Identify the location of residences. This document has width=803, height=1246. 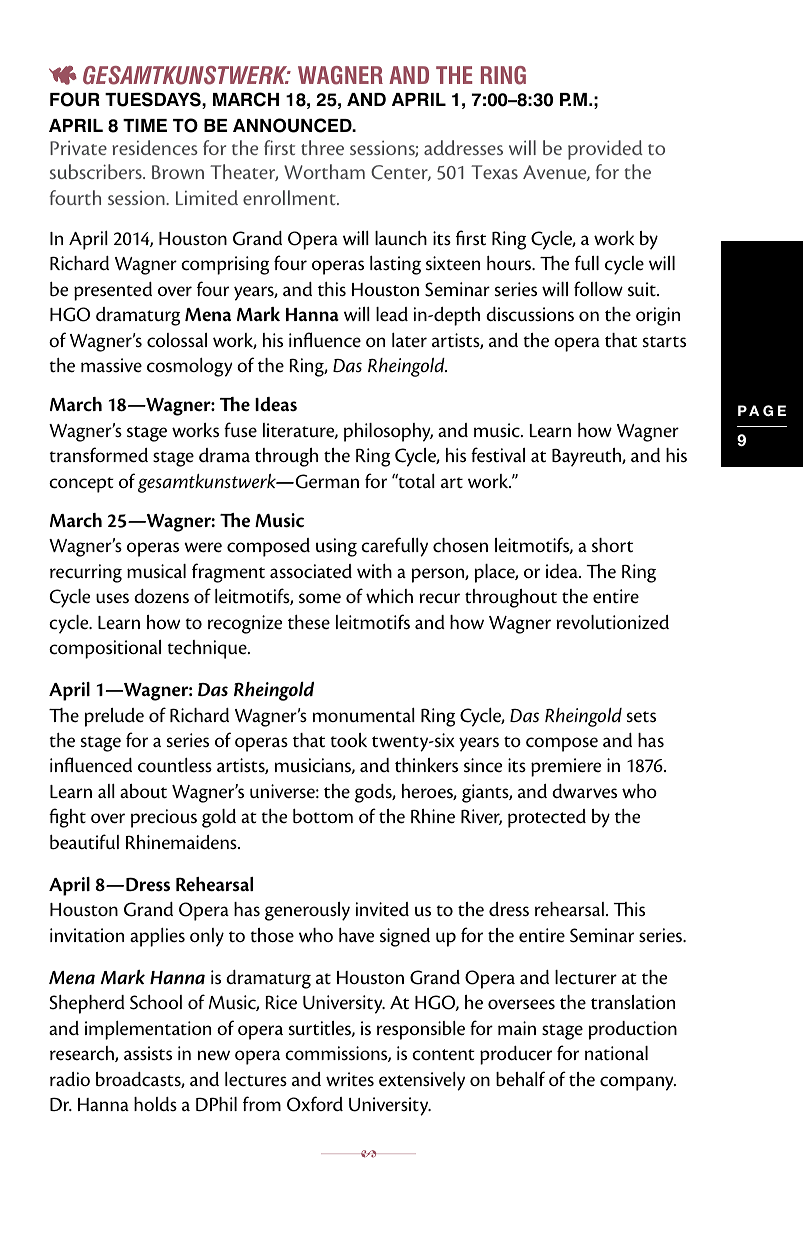
(155, 147).
